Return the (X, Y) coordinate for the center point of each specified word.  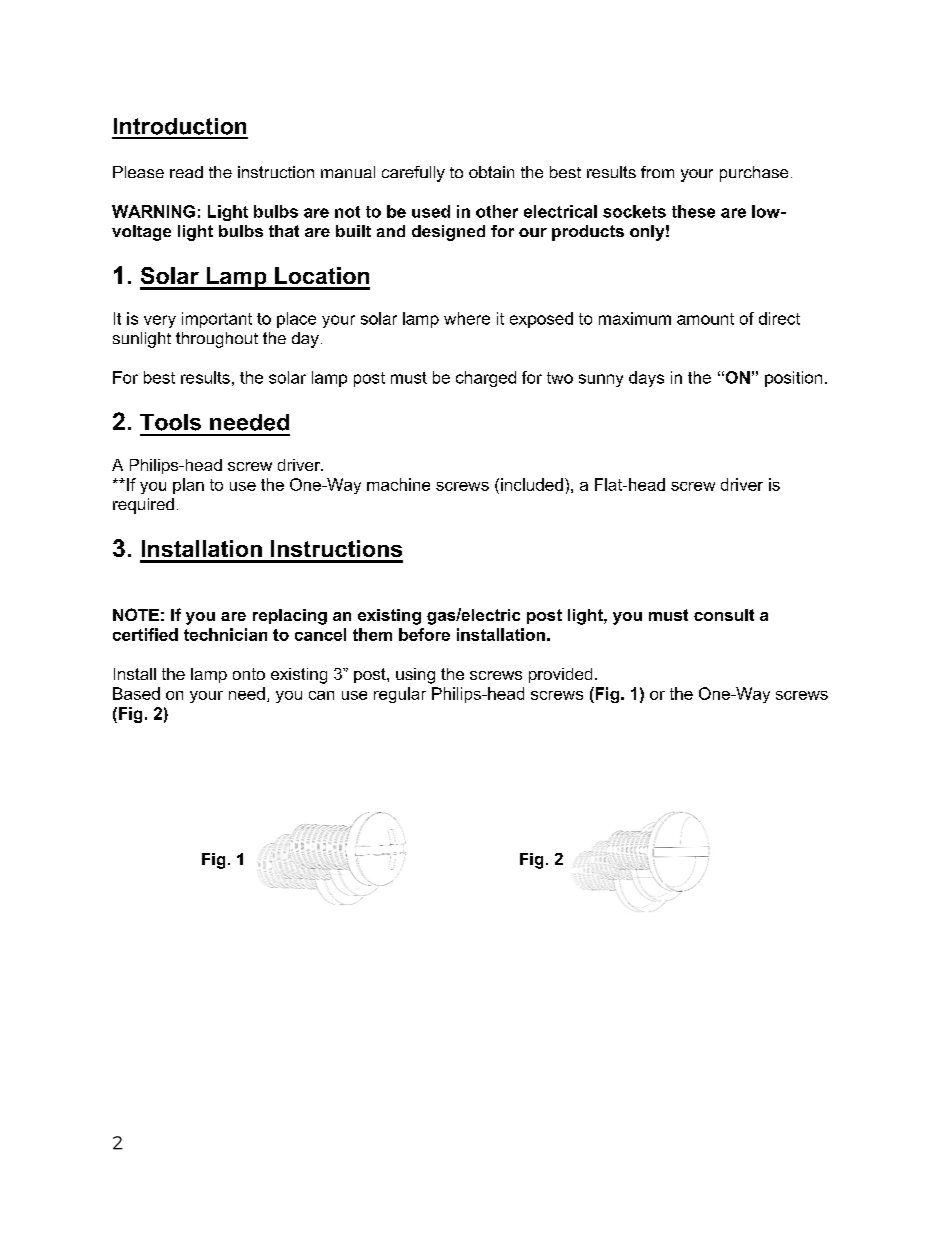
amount (705, 319)
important (217, 320)
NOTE (136, 614)
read (186, 172)
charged (486, 379)
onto (249, 674)
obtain (491, 172)
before (424, 634)
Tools (170, 422)
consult (724, 615)
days (646, 379)
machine (398, 484)
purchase (754, 174)
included (532, 484)
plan (188, 486)
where (467, 318)
